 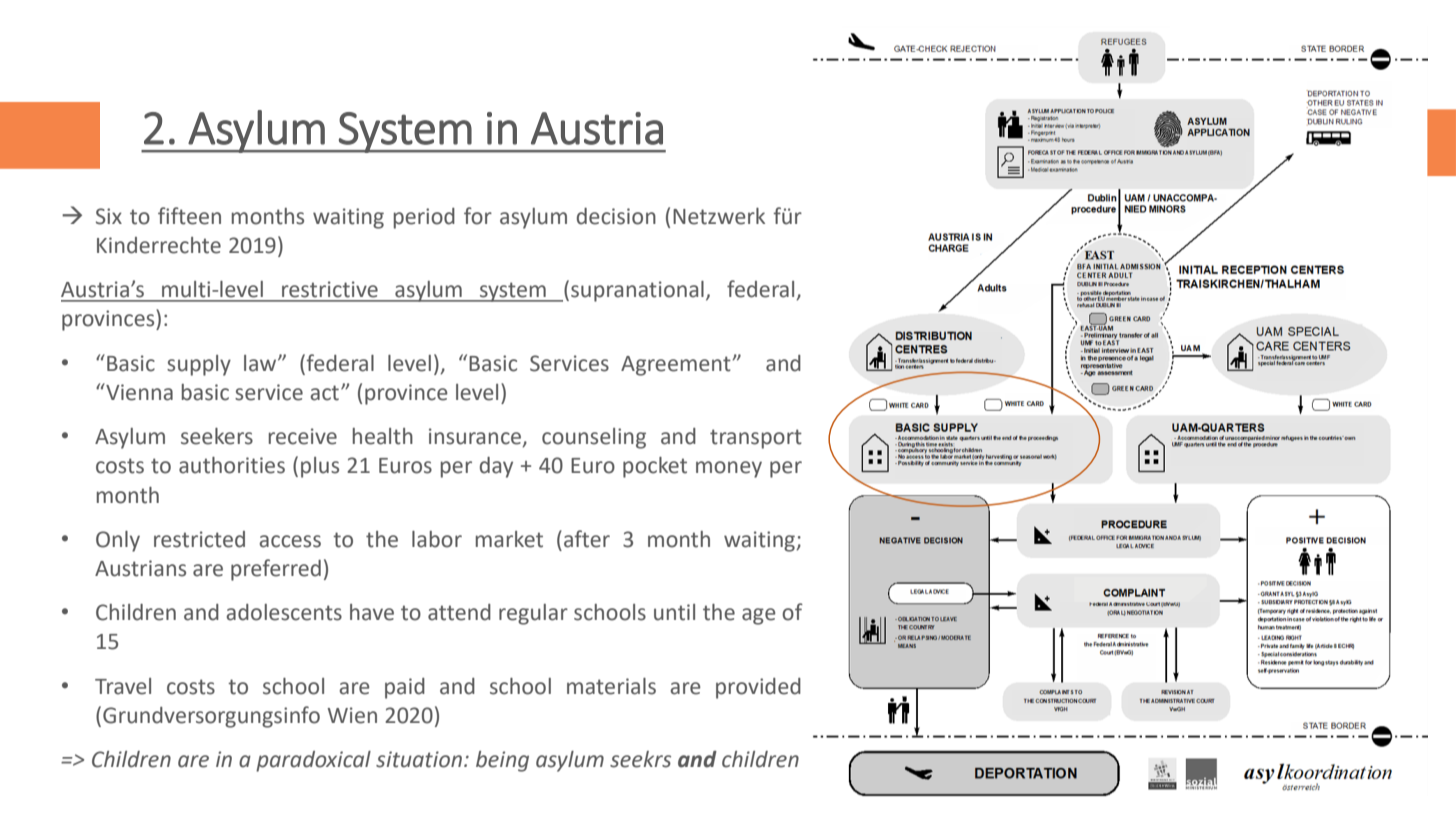 What do you see at coordinates (313, 761) in the document?
I see `paradoxical` at bounding box center [313, 761].
